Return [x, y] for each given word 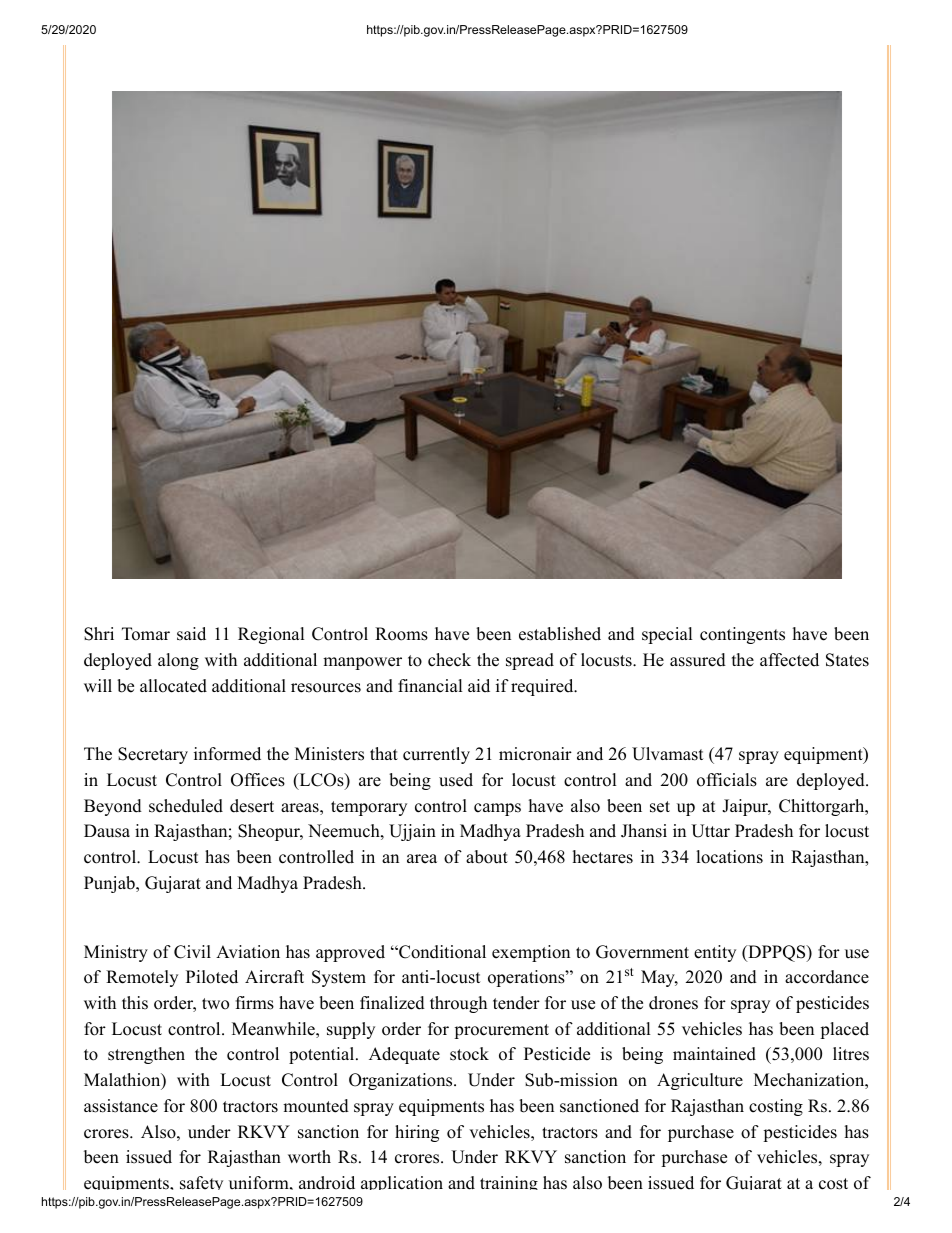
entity [715, 953]
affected [789, 660]
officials [727, 780]
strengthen [146, 1055]
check [449, 660]
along [178, 661]
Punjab [110, 884]
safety [201, 1183]
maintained [714, 1054]
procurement [501, 1031]
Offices [258, 780]
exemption [531, 953]
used [456, 780]
